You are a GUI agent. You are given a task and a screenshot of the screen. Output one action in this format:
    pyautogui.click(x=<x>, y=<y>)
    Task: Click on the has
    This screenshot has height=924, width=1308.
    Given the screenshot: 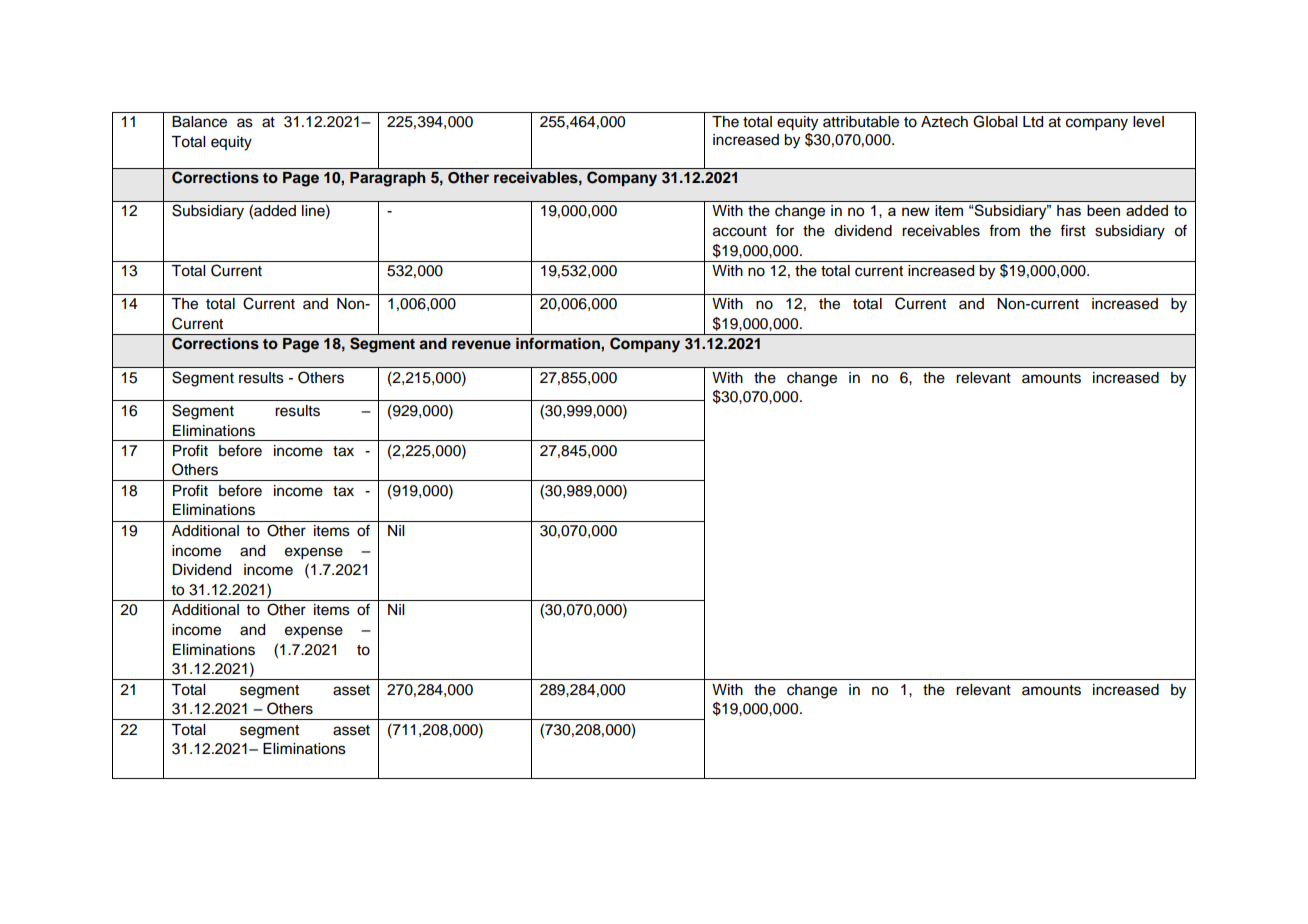 What is the action you would take?
    pyautogui.click(x=1069, y=210)
